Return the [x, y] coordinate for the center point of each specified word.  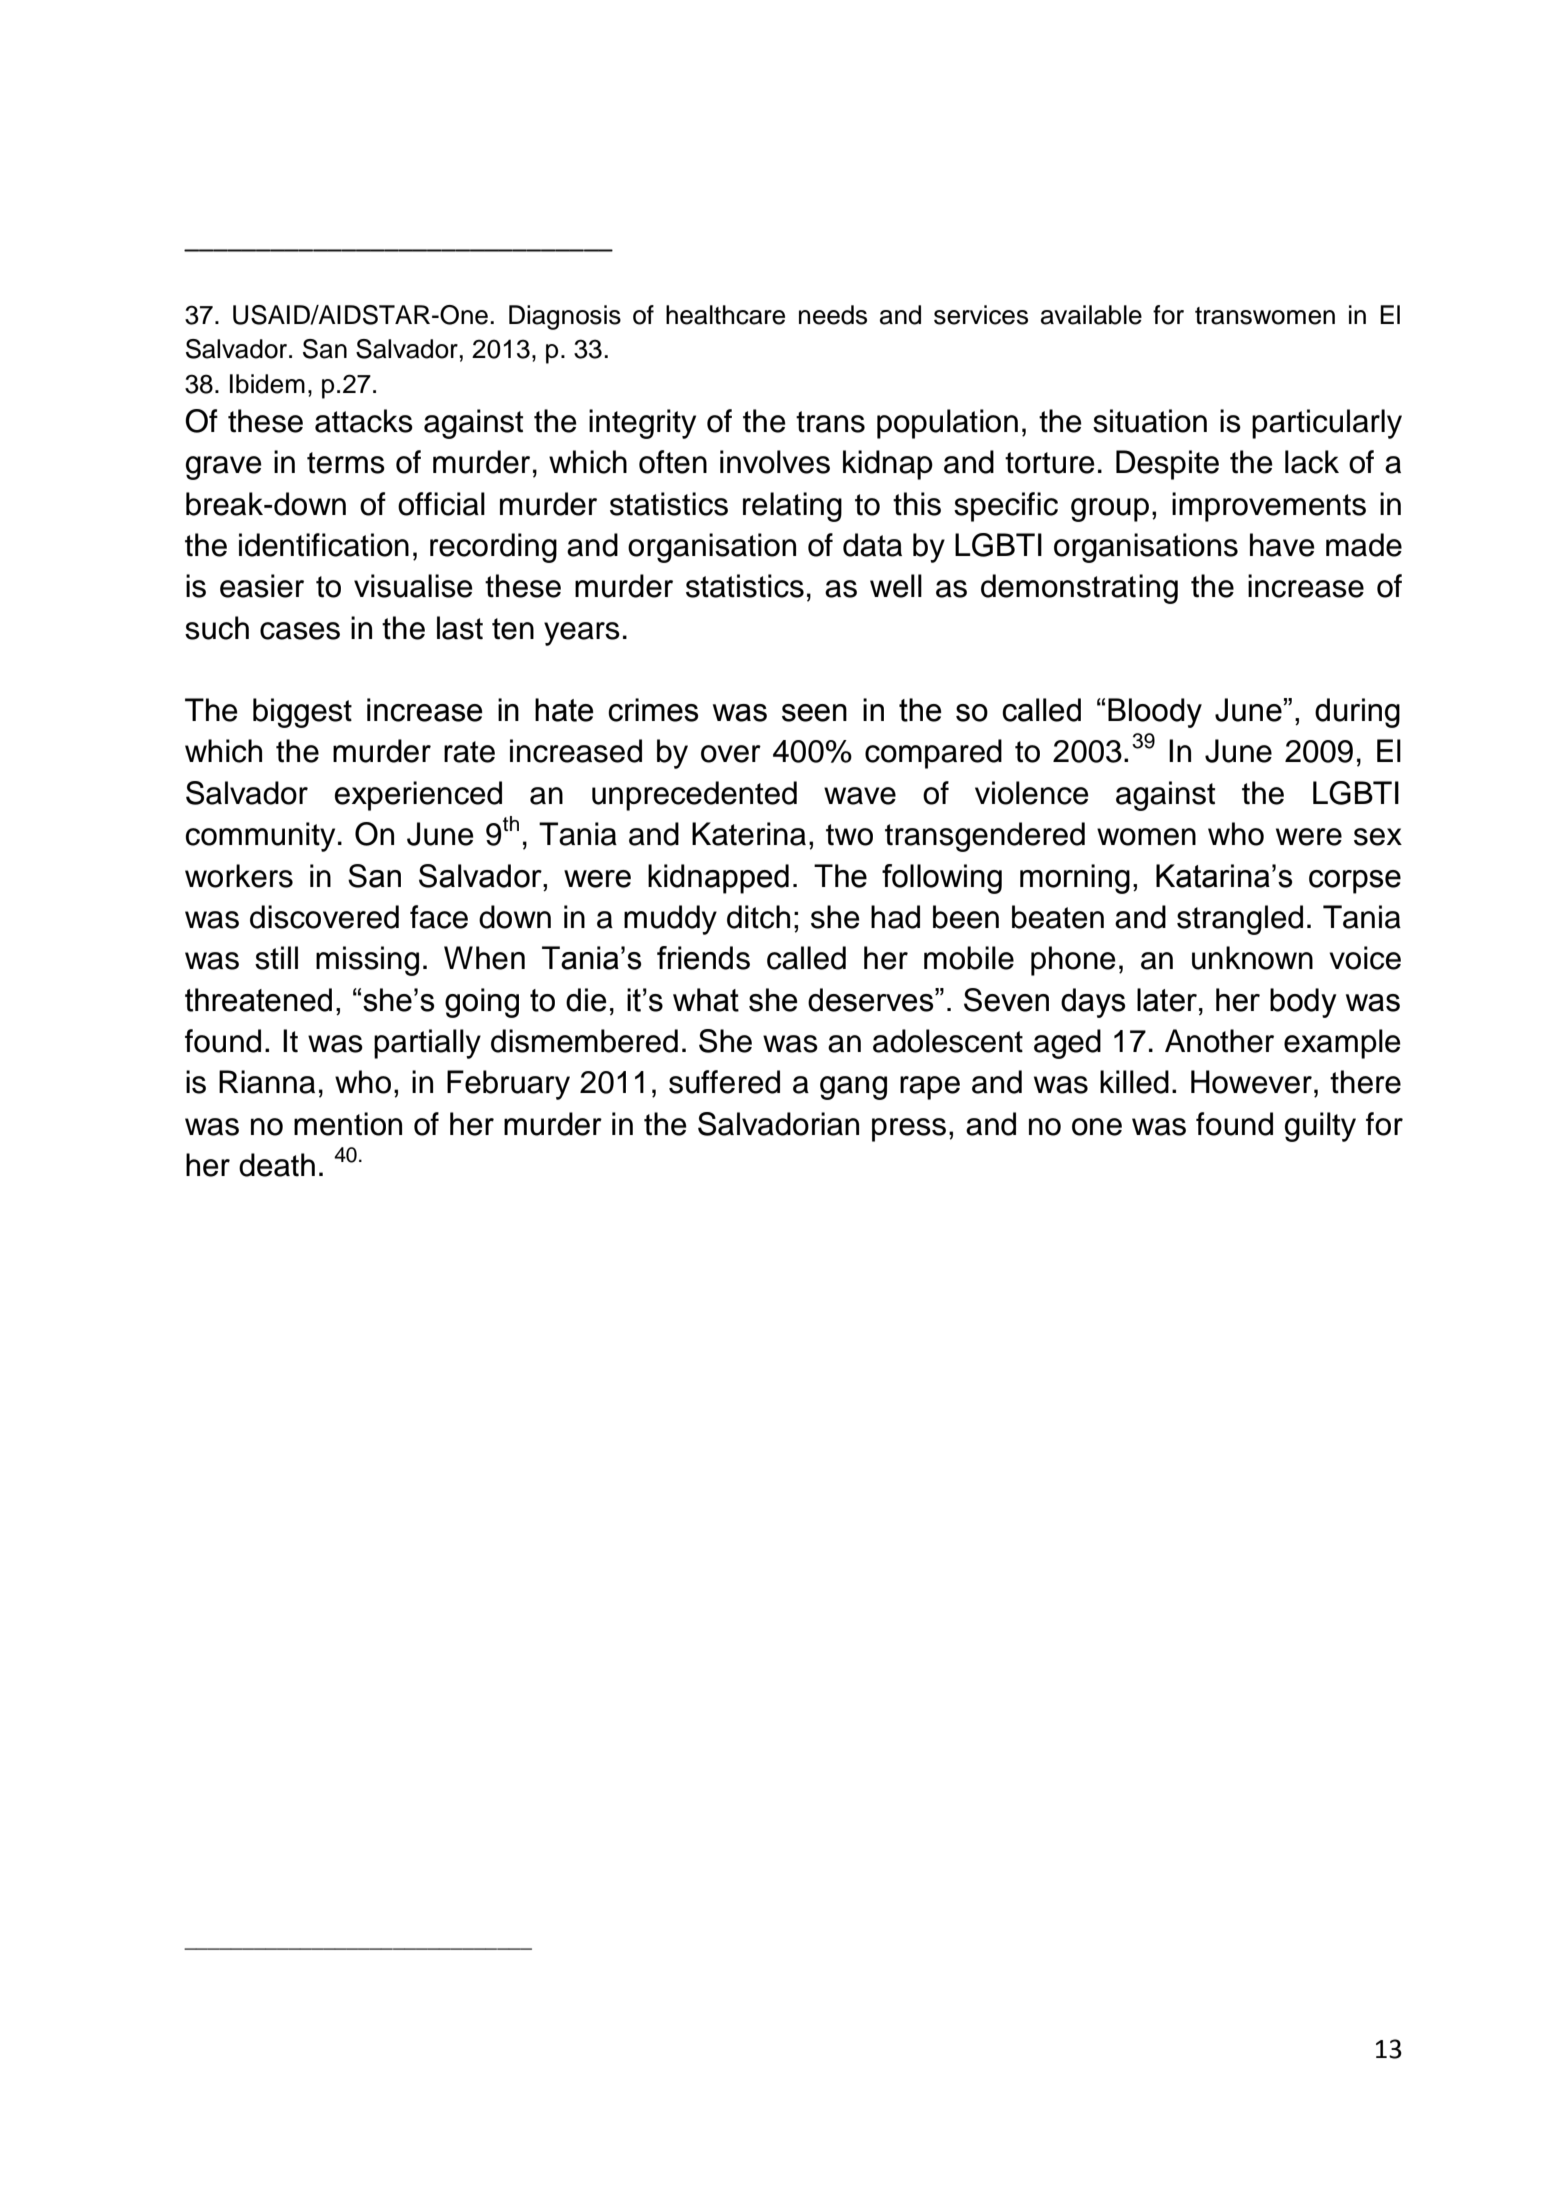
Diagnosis [565, 317]
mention [348, 1124]
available [1091, 315]
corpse [1355, 882]
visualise [413, 586]
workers [239, 876]
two [849, 835]
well [896, 586]
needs [833, 315]
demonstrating [1079, 589]
